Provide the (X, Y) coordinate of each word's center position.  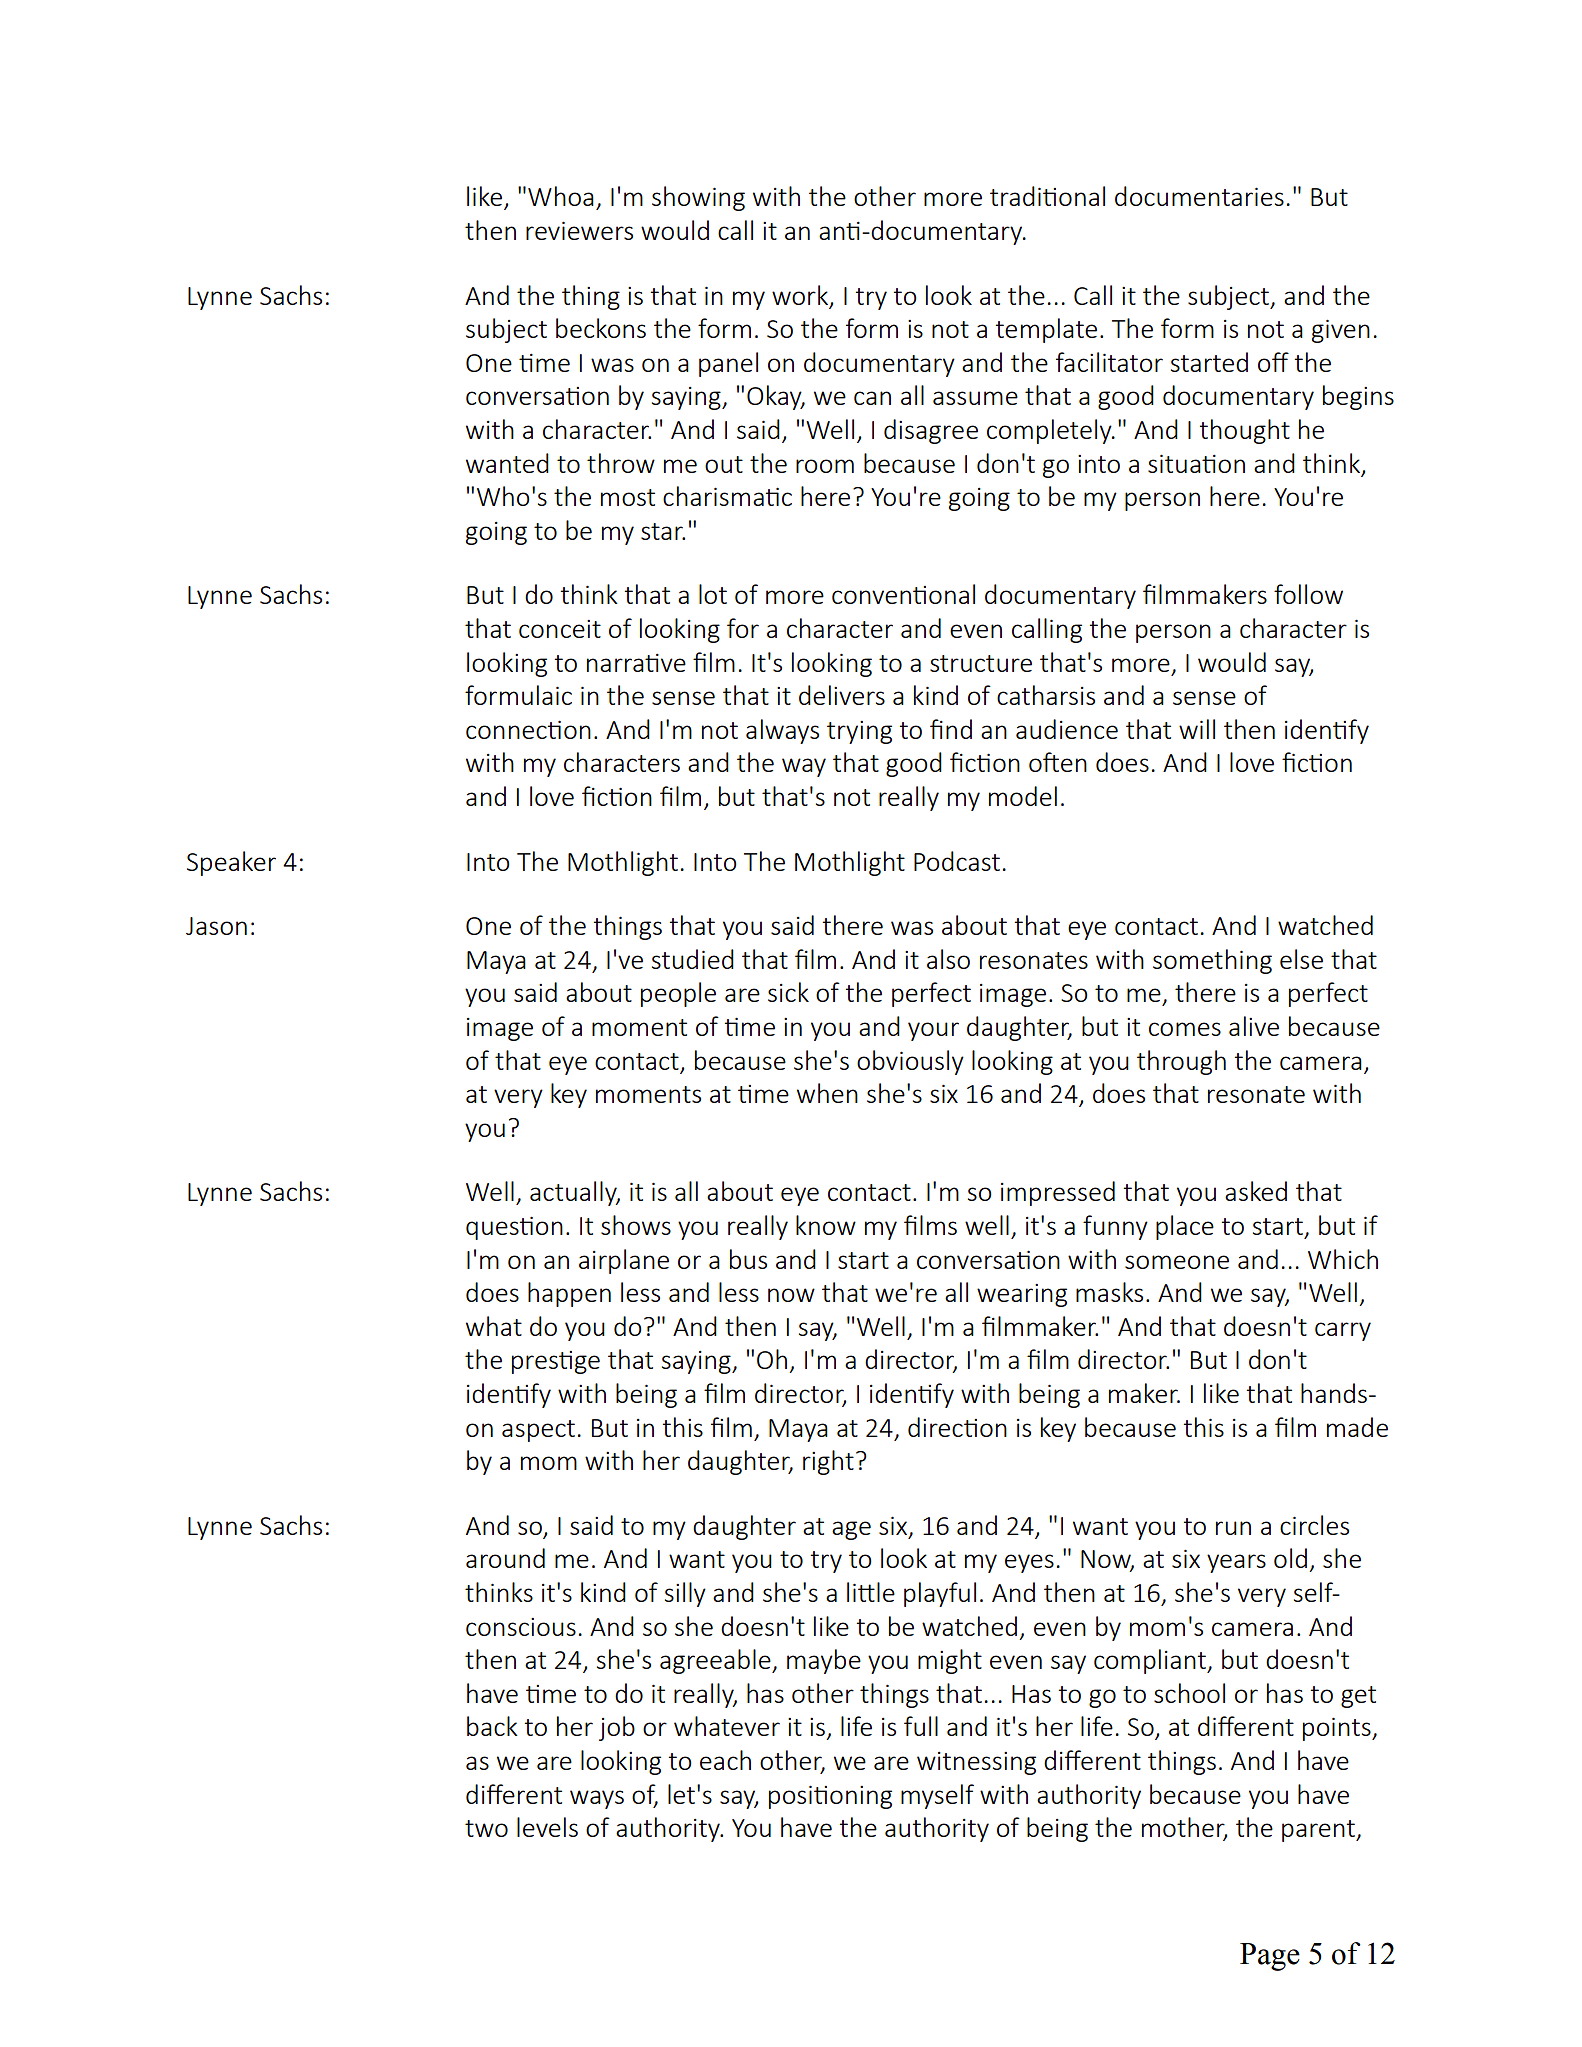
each (725, 1760)
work (800, 295)
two (486, 1828)
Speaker (231, 863)
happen (569, 1294)
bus (748, 1259)
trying (859, 732)
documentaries (1199, 196)
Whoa (561, 196)
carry (1343, 1331)
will (1197, 729)
